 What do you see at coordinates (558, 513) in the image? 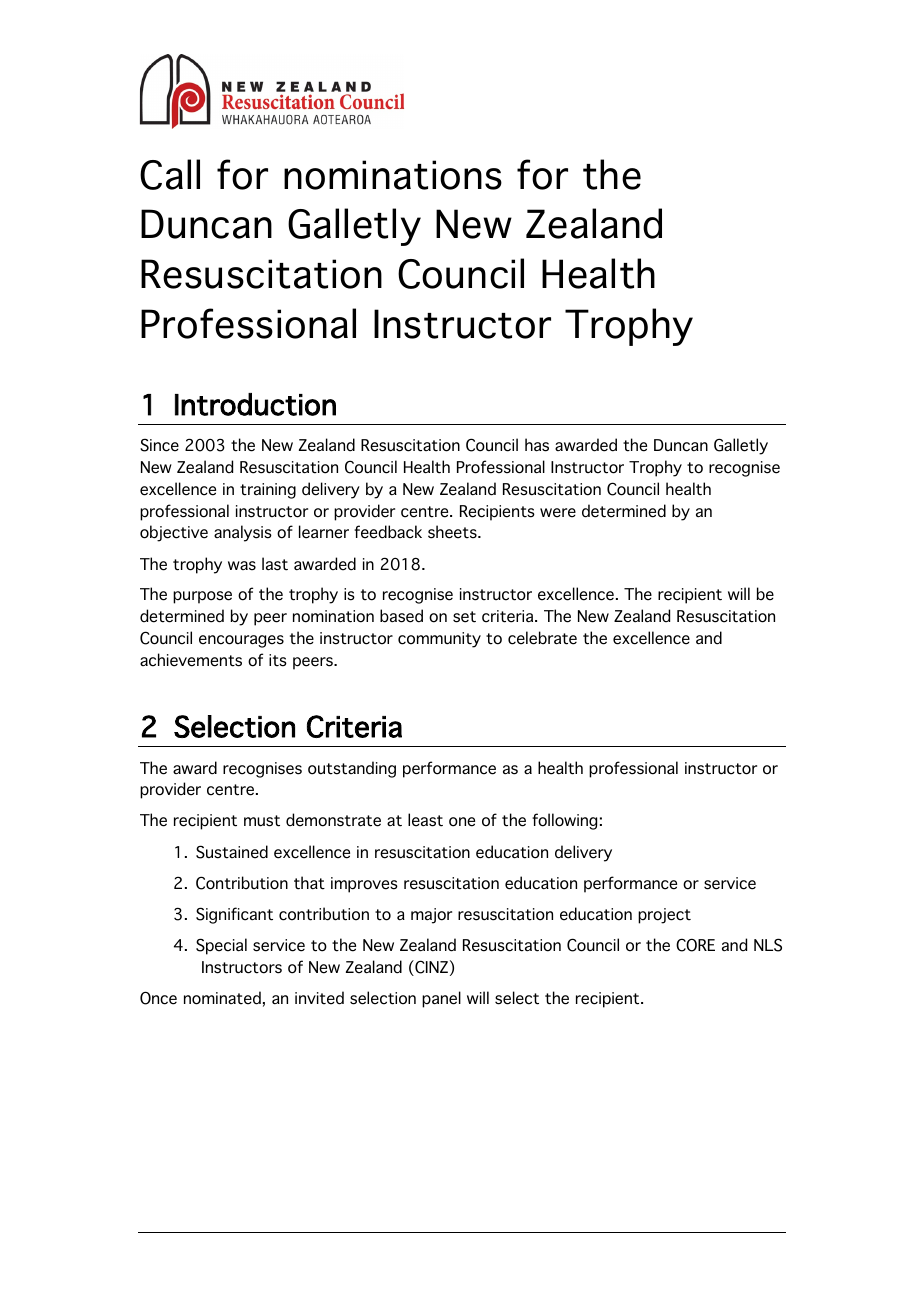
I see `were` at bounding box center [558, 513].
